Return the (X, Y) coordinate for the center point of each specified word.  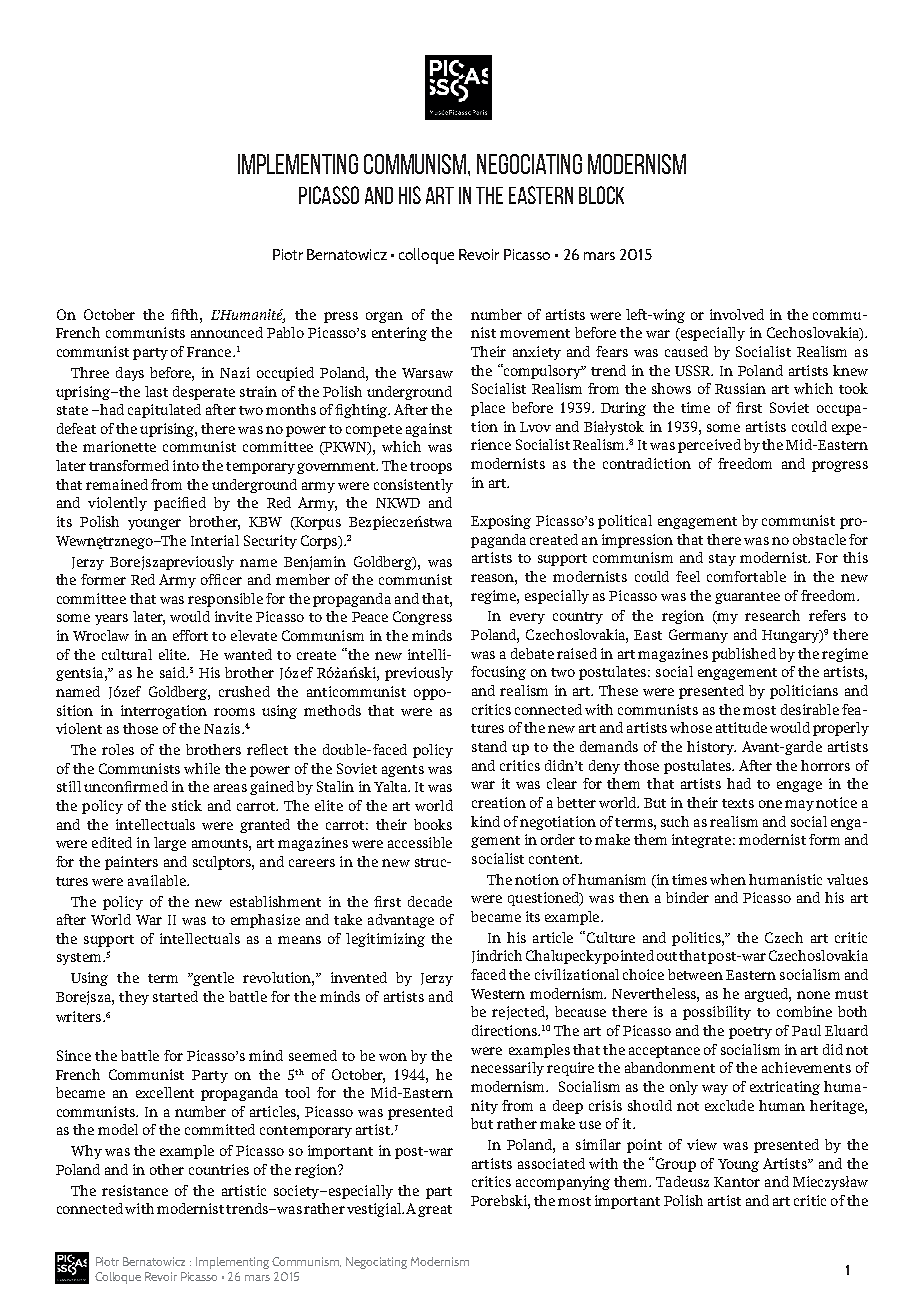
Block (601, 195)
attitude (741, 727)
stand (489, 746)
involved (737, 314)
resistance (135, 1190)
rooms (234, 712)
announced (227, 332)
